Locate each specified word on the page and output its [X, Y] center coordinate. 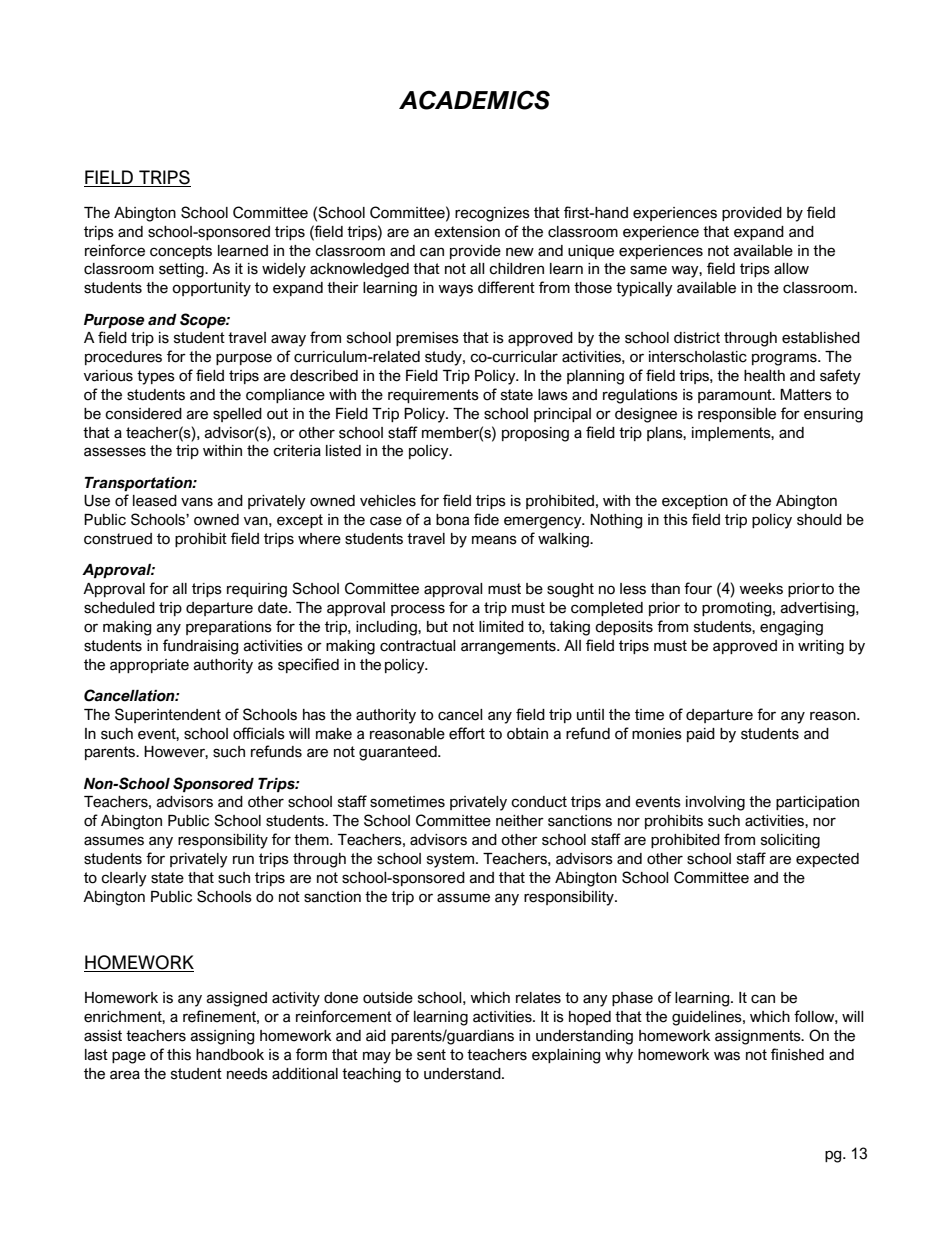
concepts [181, 252]
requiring [257, 590]
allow [791, 269]
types [156, 377]
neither [520, 821]
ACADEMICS [474, 100]
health [764, 376]
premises [427, 339]
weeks [761, 589]
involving [715, 803]
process [418, 610]
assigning [222, 1037]
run [243, 860]
